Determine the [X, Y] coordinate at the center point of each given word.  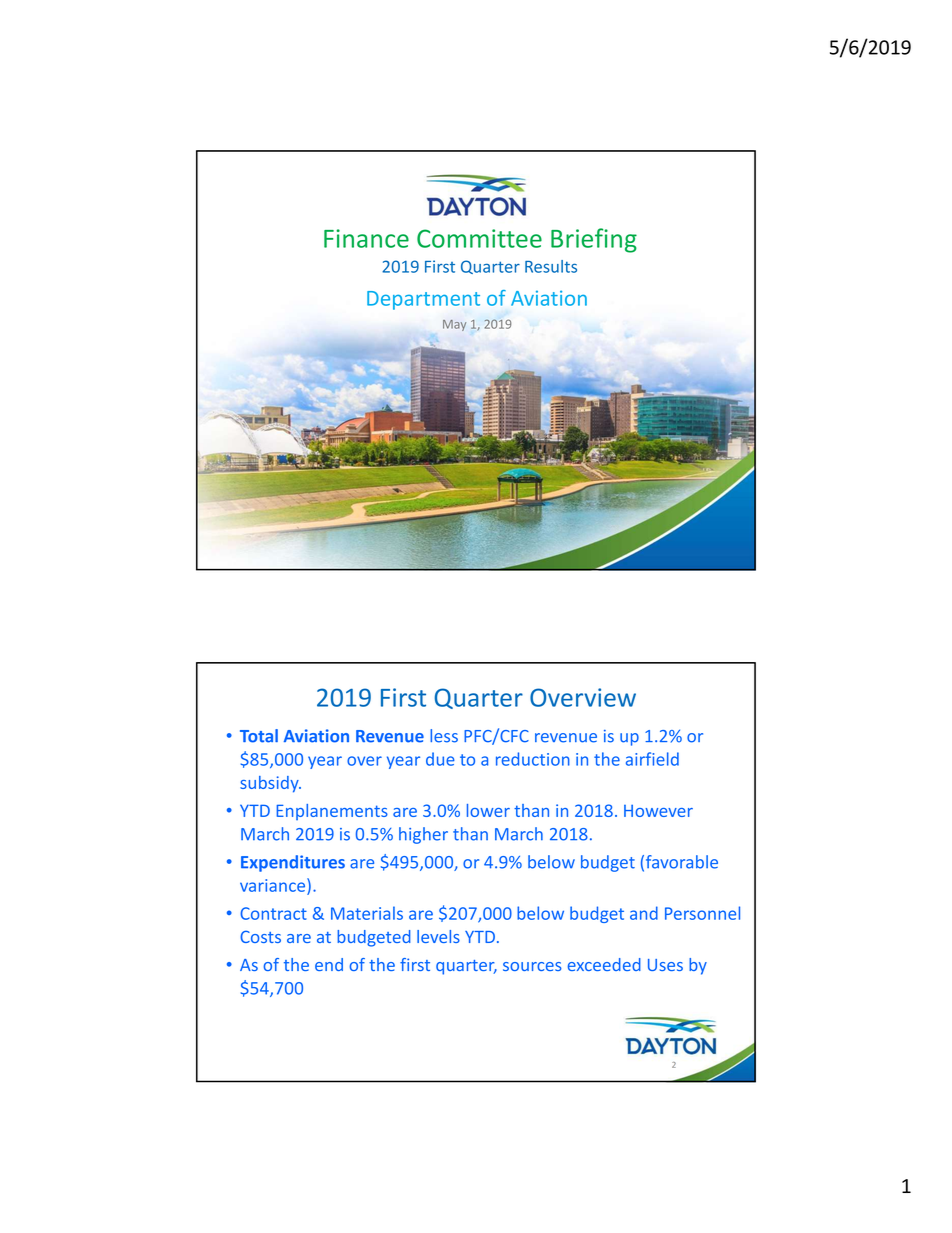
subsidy [270, 784]
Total [259, 736]
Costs [260, 936]
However [658, 811]
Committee [479, 238]
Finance [366, 238]
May [454, 325]
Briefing [594, 240]
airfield [652, 759]
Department [423, 300]
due [440, 759]
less [444, 736]
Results [551, 266]
